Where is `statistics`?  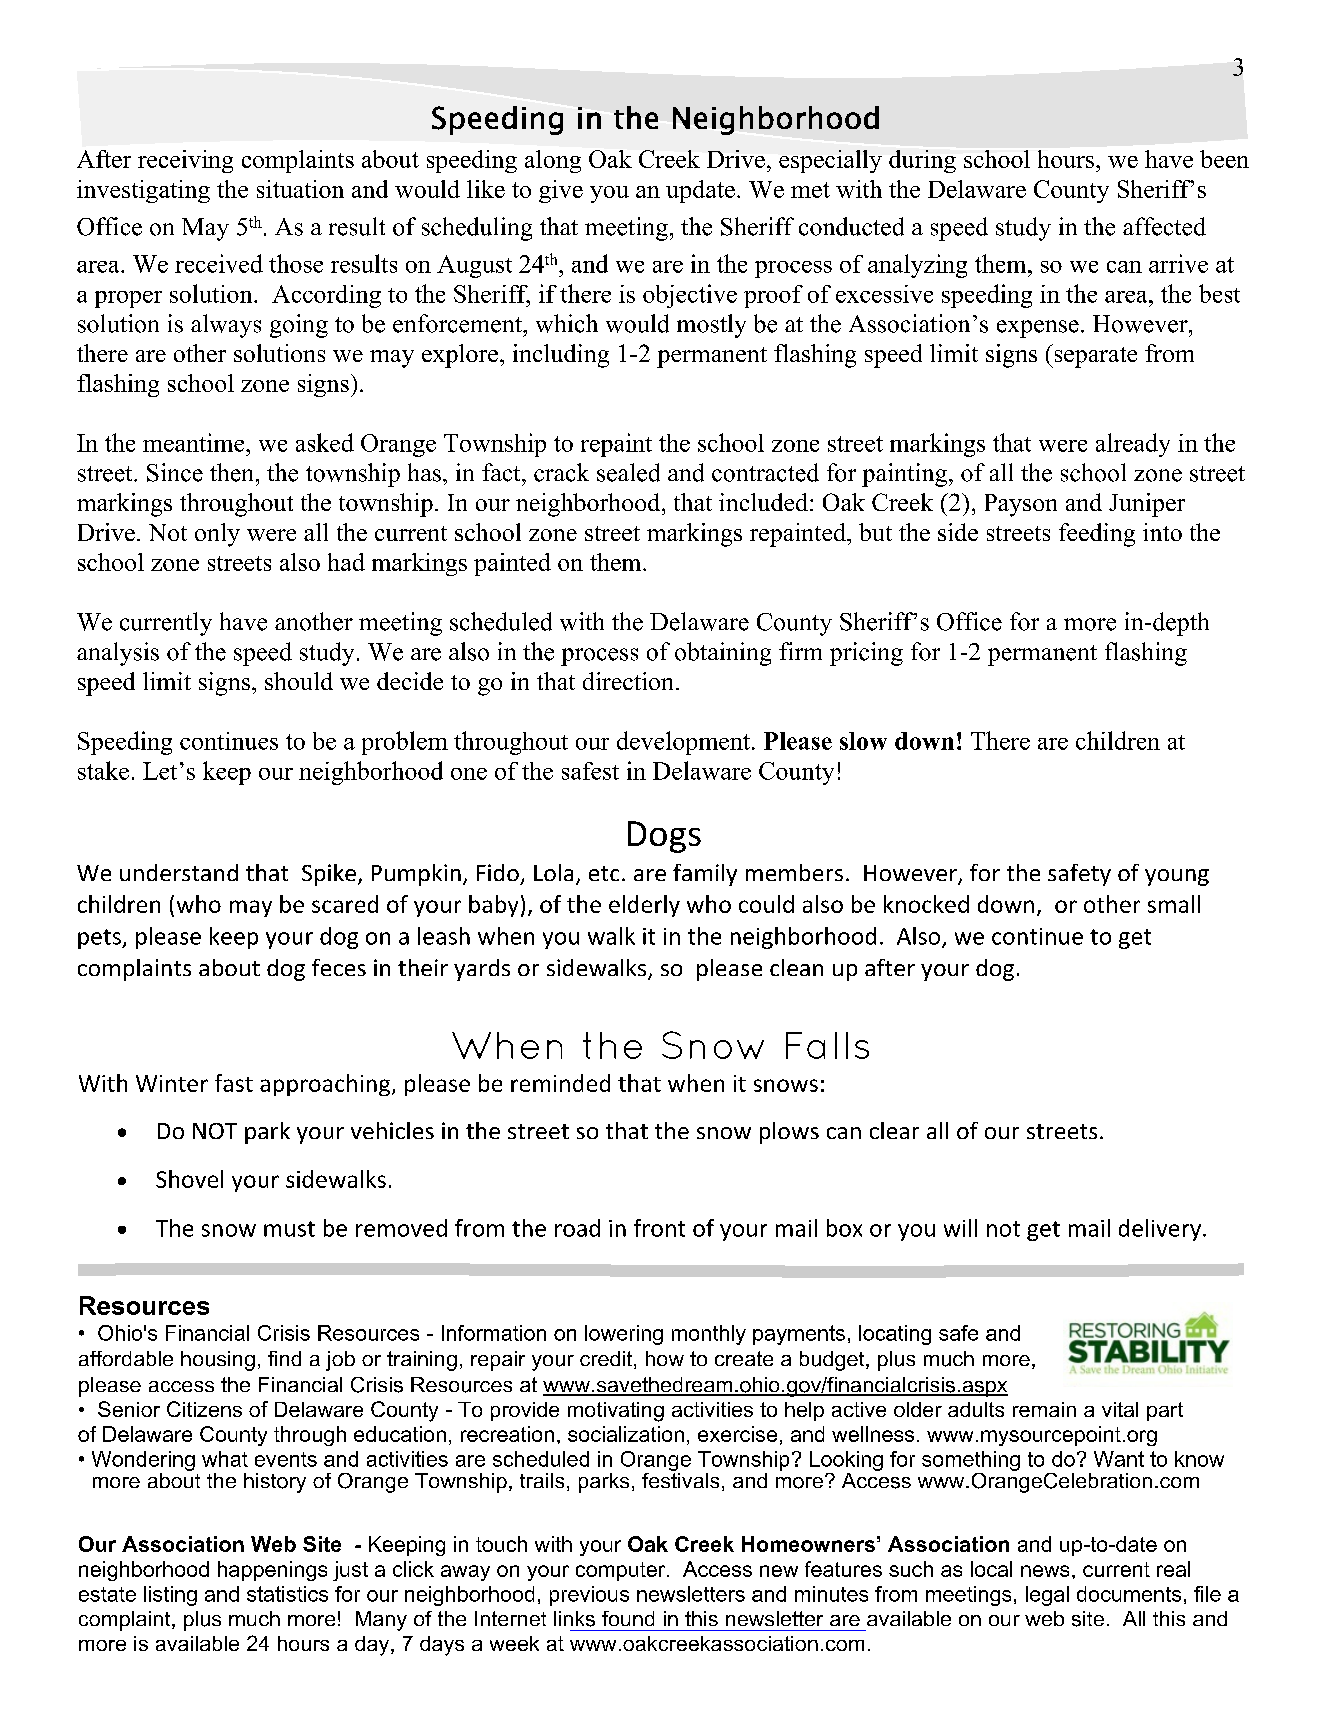
statistics is located at coordinates (287, 1594).
